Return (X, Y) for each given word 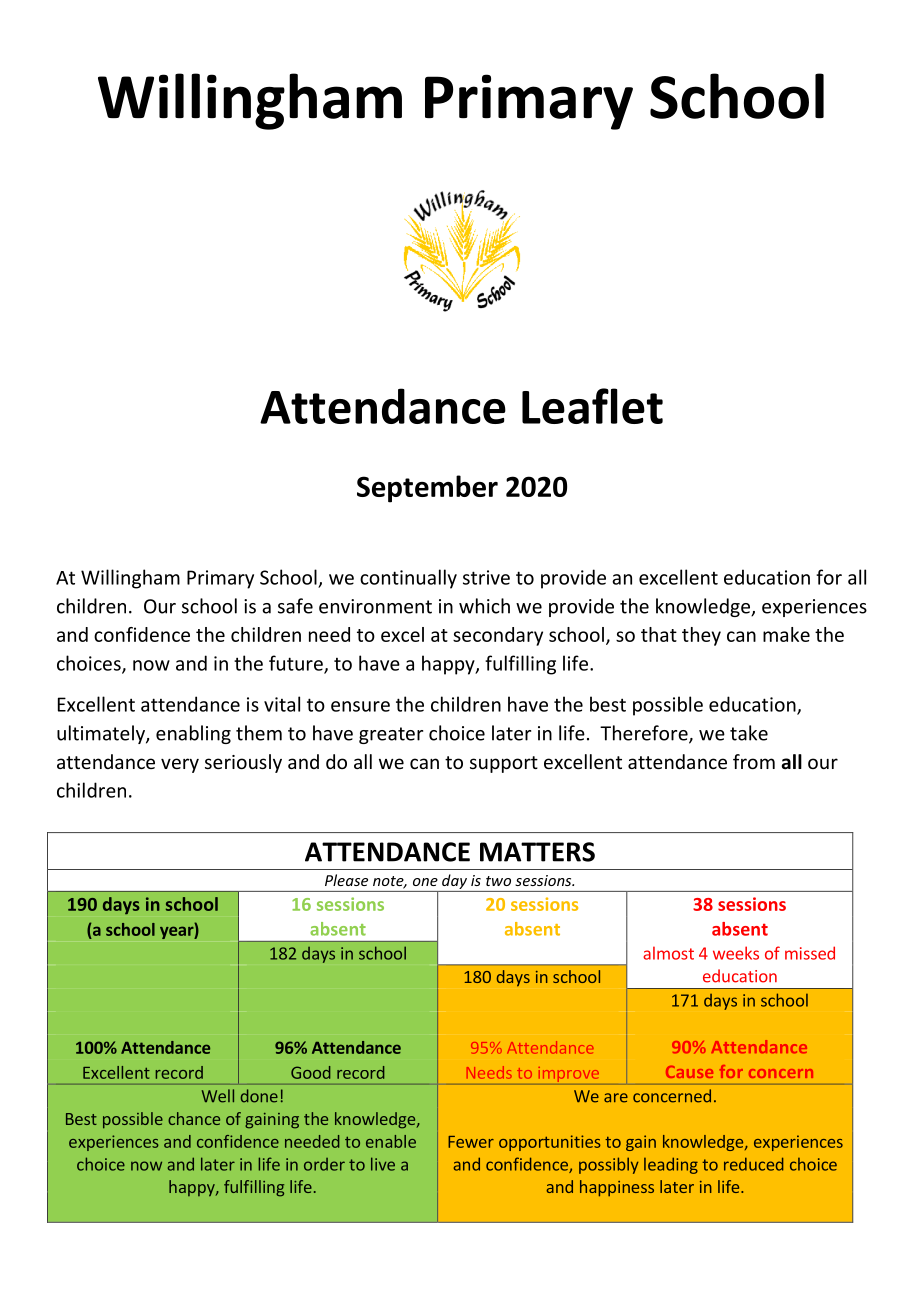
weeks (736, 953)
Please (346, 880)
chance (194, 1118)
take (749, 733)
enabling (193, 734)
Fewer (471, 1142)
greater (391, 735)
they (701, 636)
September (427, 489)
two (498, 881)
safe (295, 606)
